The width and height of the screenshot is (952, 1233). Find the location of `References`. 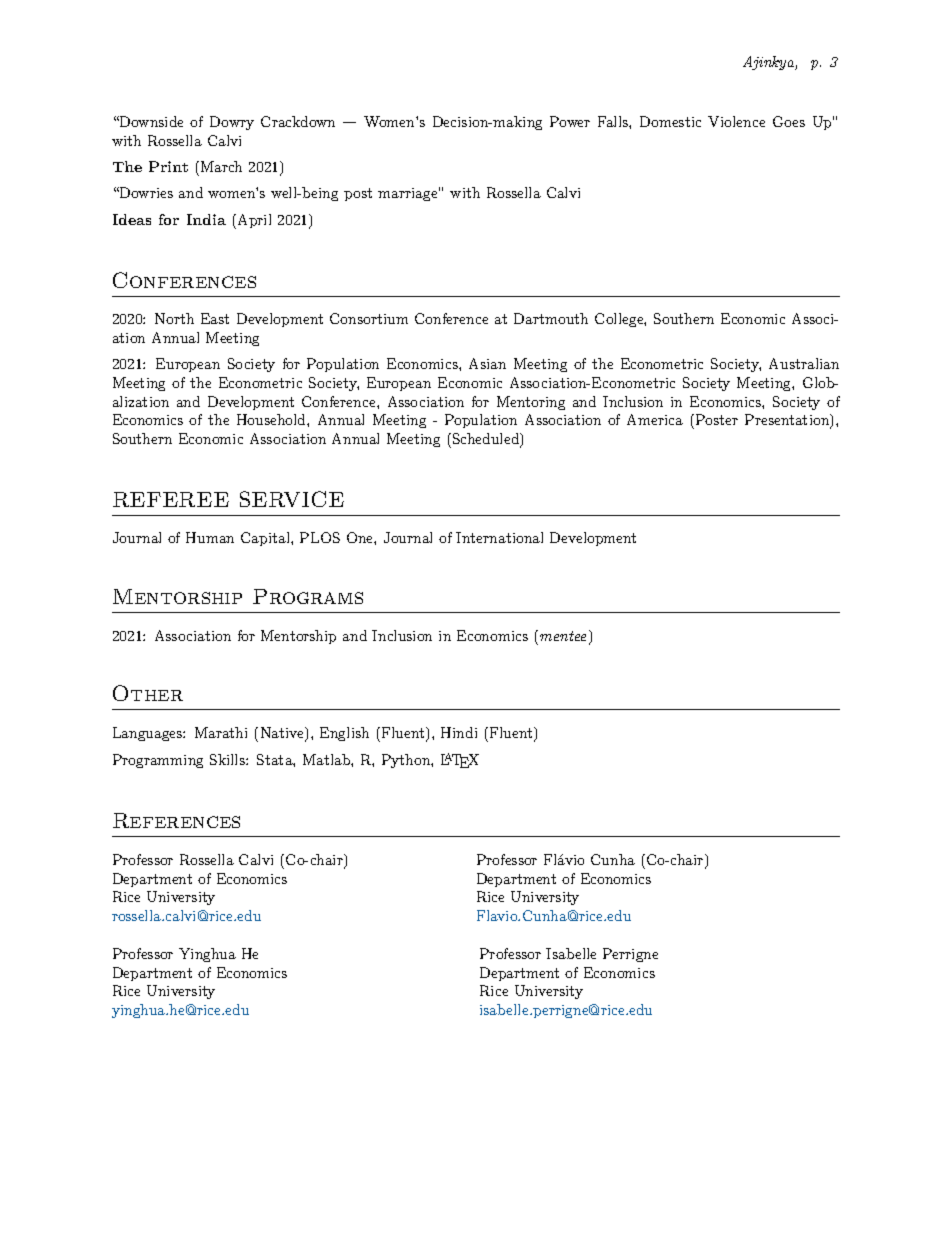

References is located at coordinates (176, 820).
